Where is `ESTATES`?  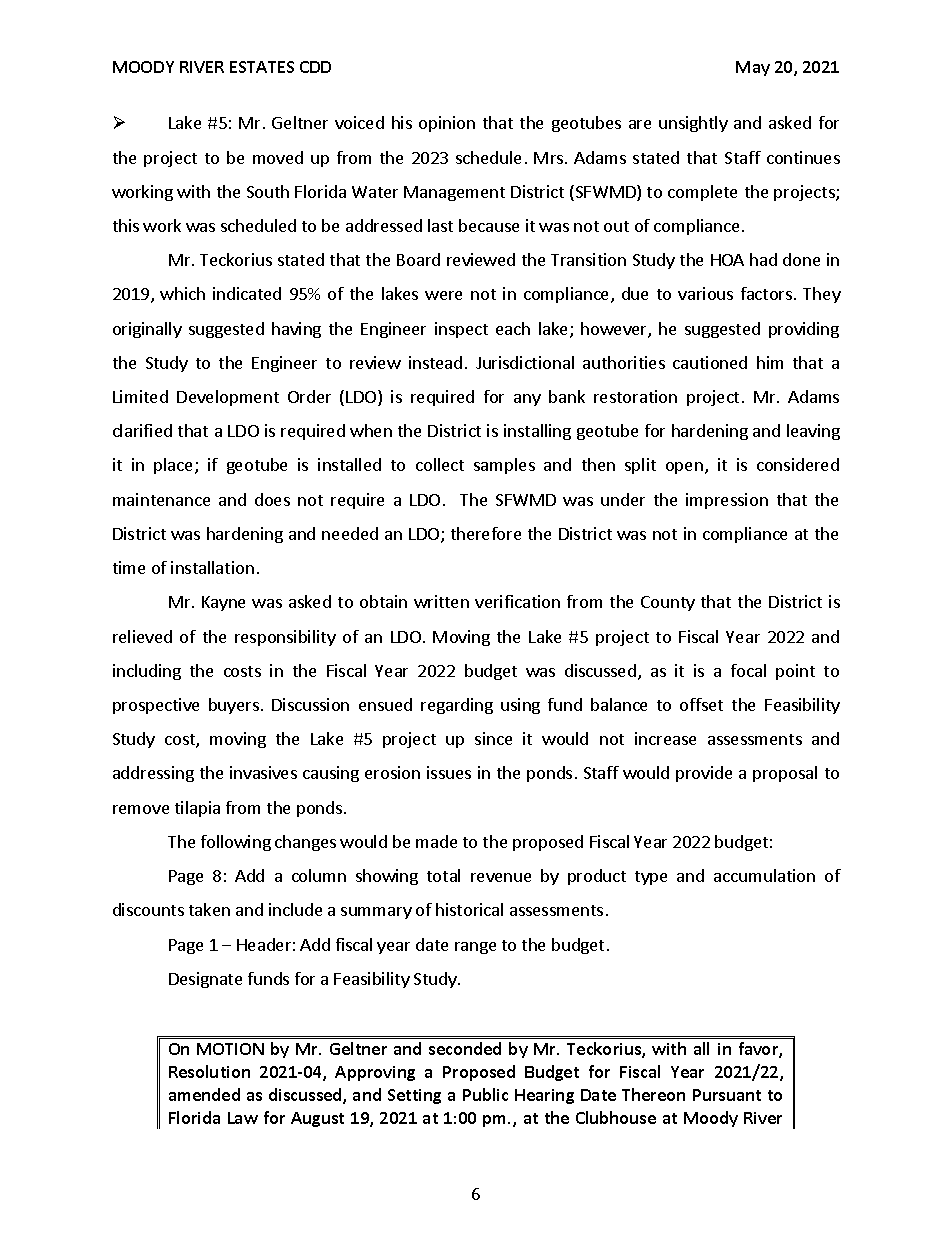 ESTATES is located at coordinates (262, 67).
